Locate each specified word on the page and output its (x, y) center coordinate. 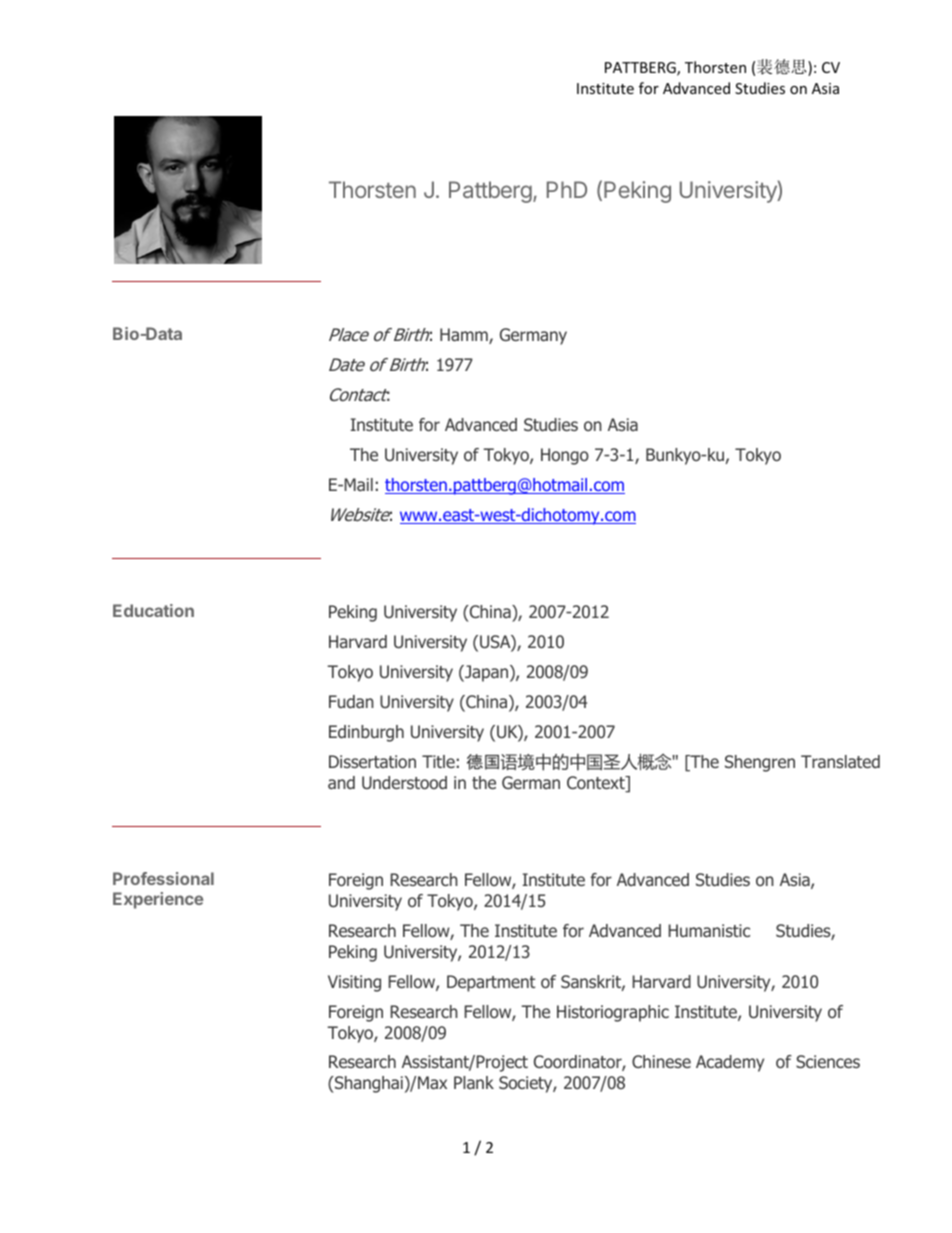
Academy (730, 1063)
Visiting (354, 983)
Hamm (465, 336)
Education (153, 610)
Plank (474, 1082)
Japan (487, 673)
